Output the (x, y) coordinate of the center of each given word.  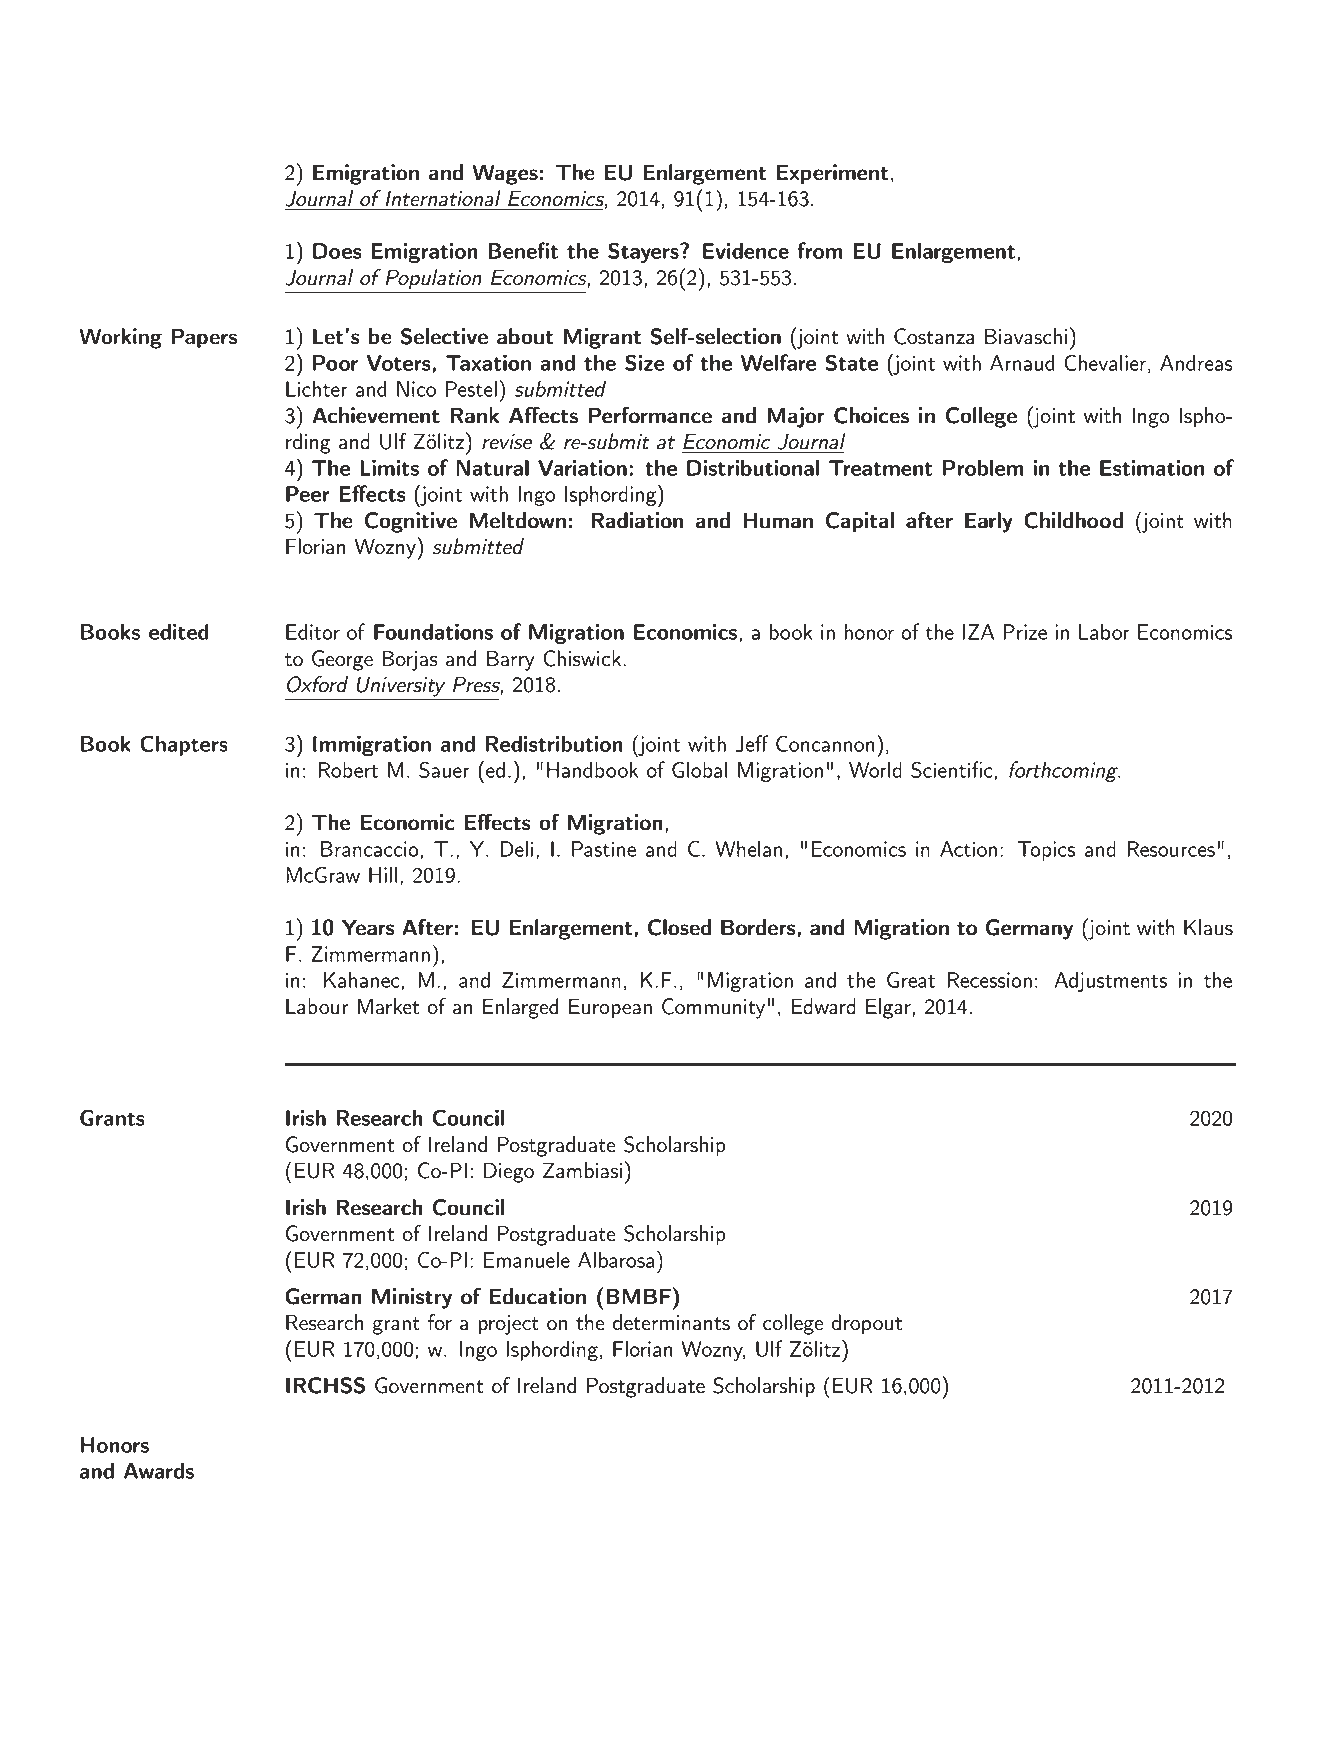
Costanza (934, 336)
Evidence (746, 250)
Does (337, 251)
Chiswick (583, 658)
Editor (313, 631)
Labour (317, 1006)
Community (713, 1008)
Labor (1104, 631)
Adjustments (1111, 981)
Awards (159, 1470)
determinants (671, 1322)
